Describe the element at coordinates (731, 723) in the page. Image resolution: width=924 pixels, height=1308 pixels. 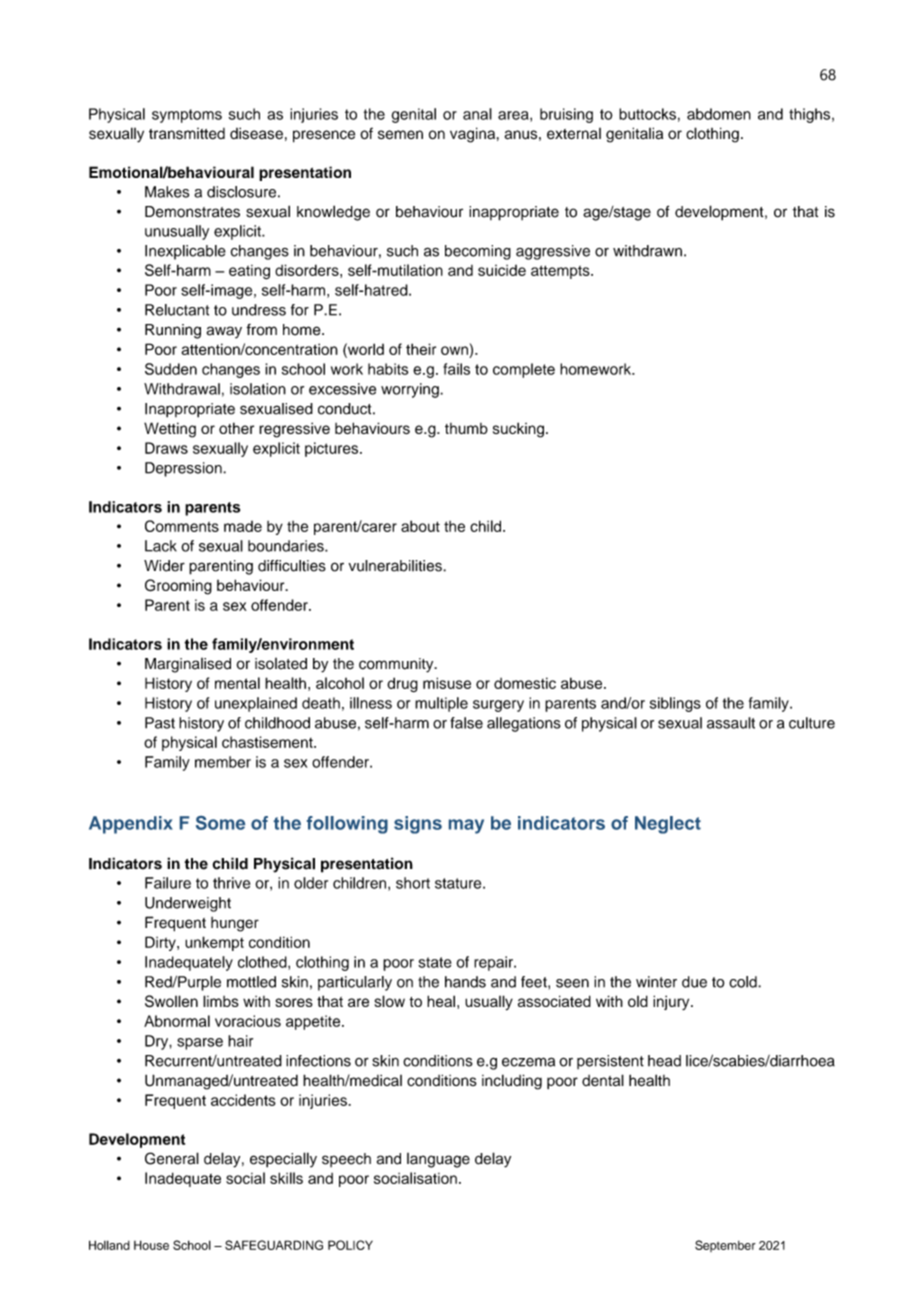
I see `assault` at that location.
